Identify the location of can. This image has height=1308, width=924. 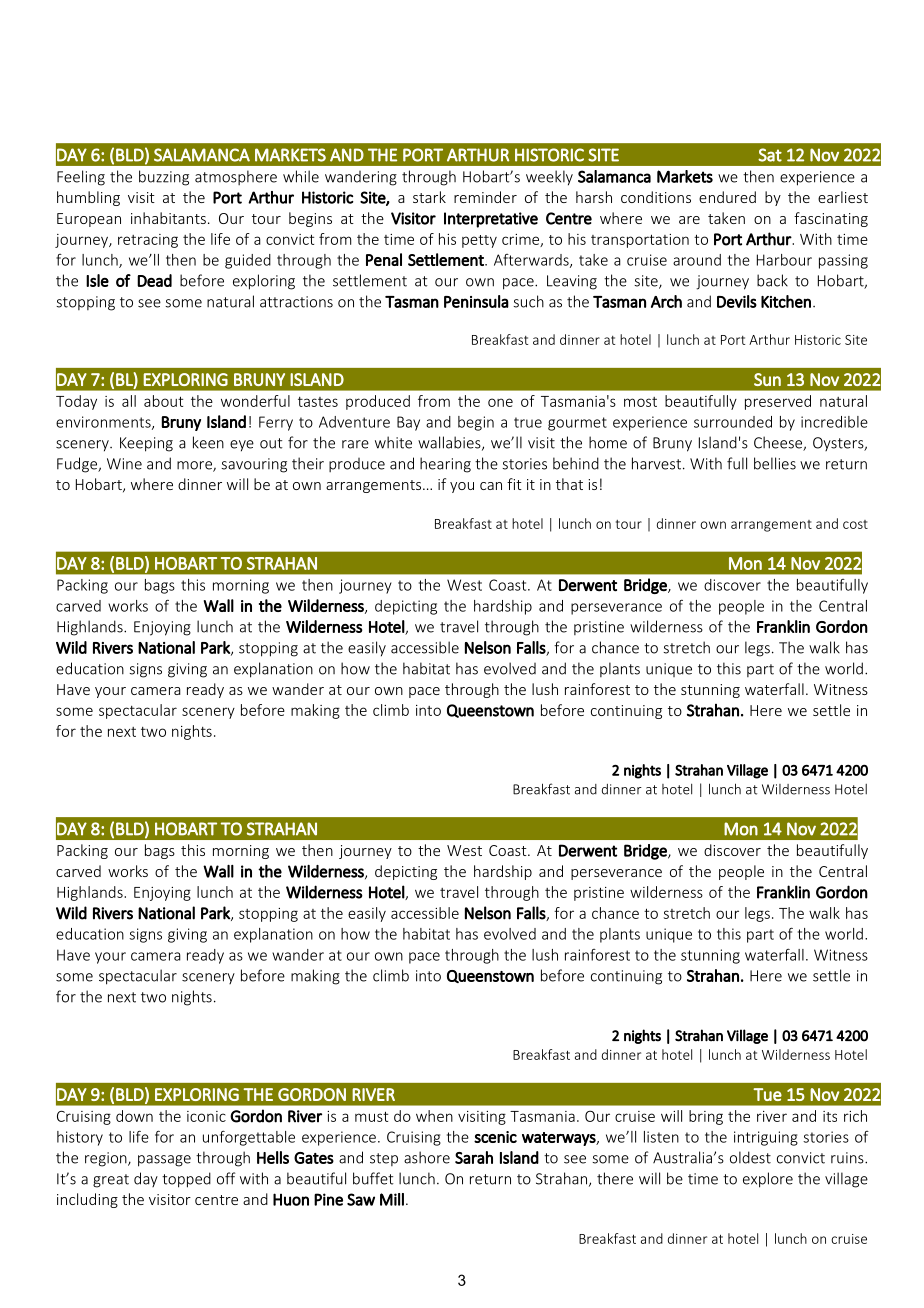
(491, 486).
